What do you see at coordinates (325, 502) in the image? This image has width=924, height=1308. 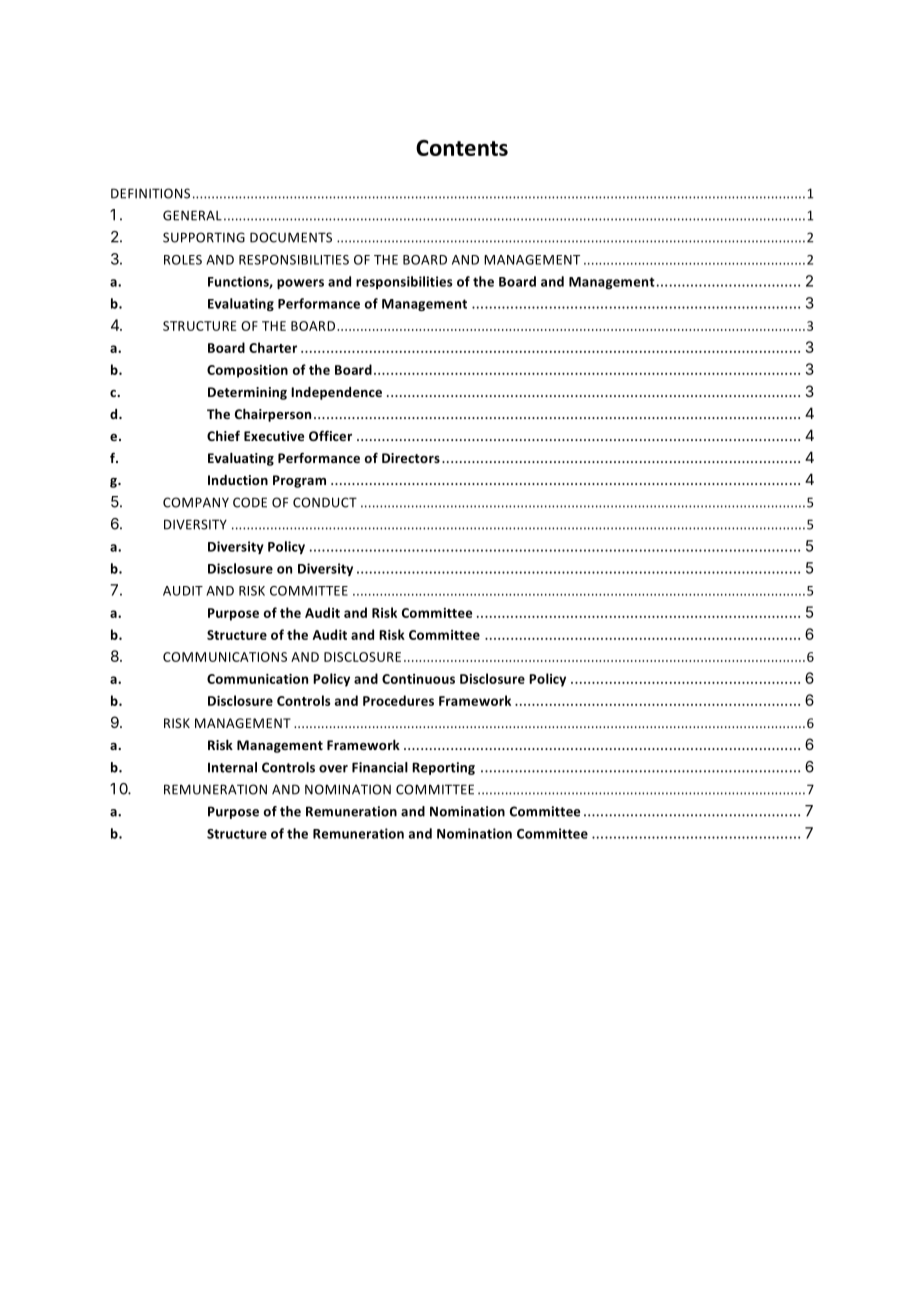 I see `CONDUCT` at bounding box center [325, 502].
